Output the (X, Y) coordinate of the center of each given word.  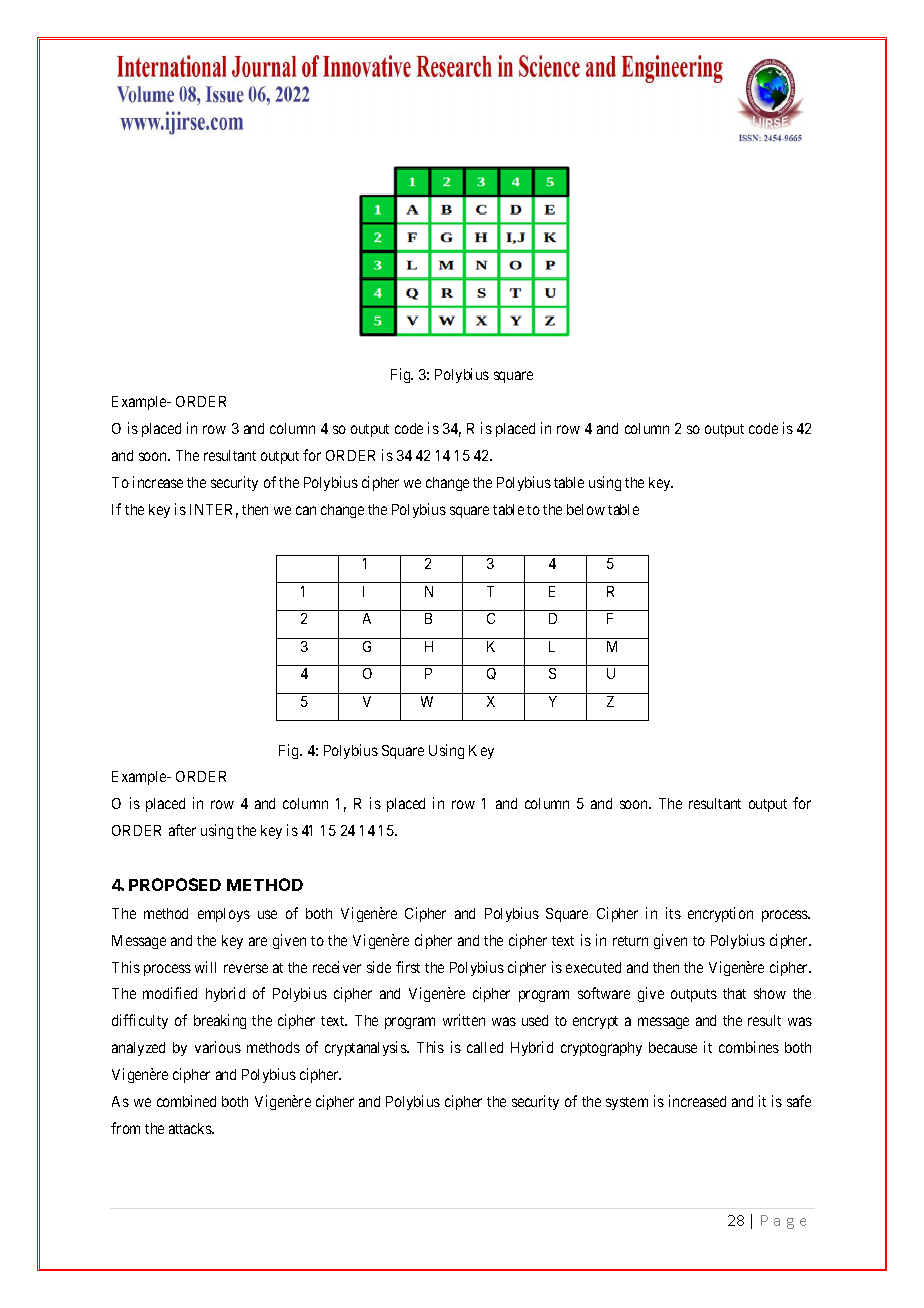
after (182, 830)
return (630, 941)
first (408, 967)
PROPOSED (175, 884)
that (734, 993)
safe (799, 1101)
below (586, 509)
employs (224, 915)
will (205, 967)
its (673, 913)
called (485, 1047)
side (379, 967)
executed (593, 967)
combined (186, 1101)
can (306, 510)
